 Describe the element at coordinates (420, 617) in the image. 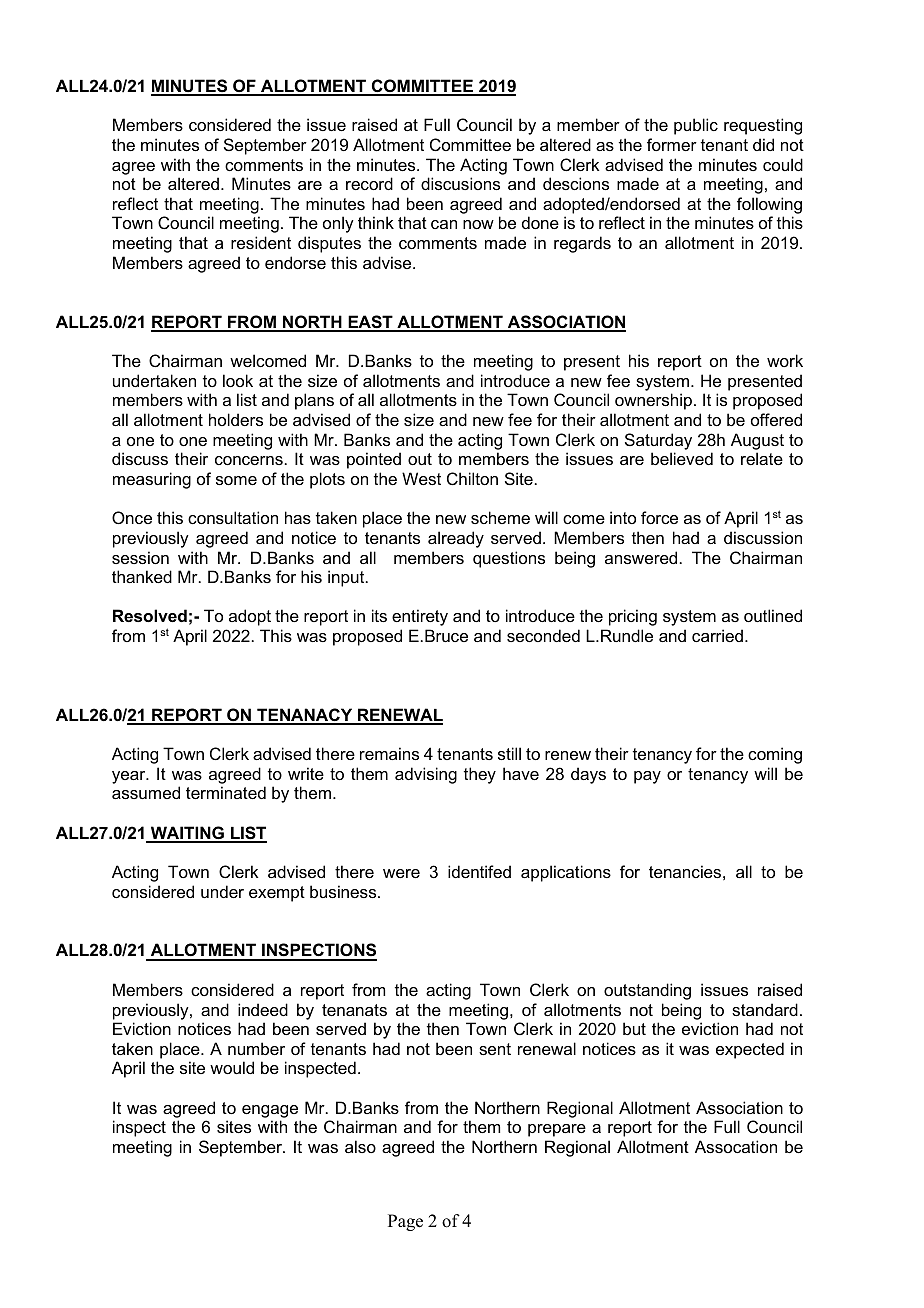

I see `entirety` at that location.
